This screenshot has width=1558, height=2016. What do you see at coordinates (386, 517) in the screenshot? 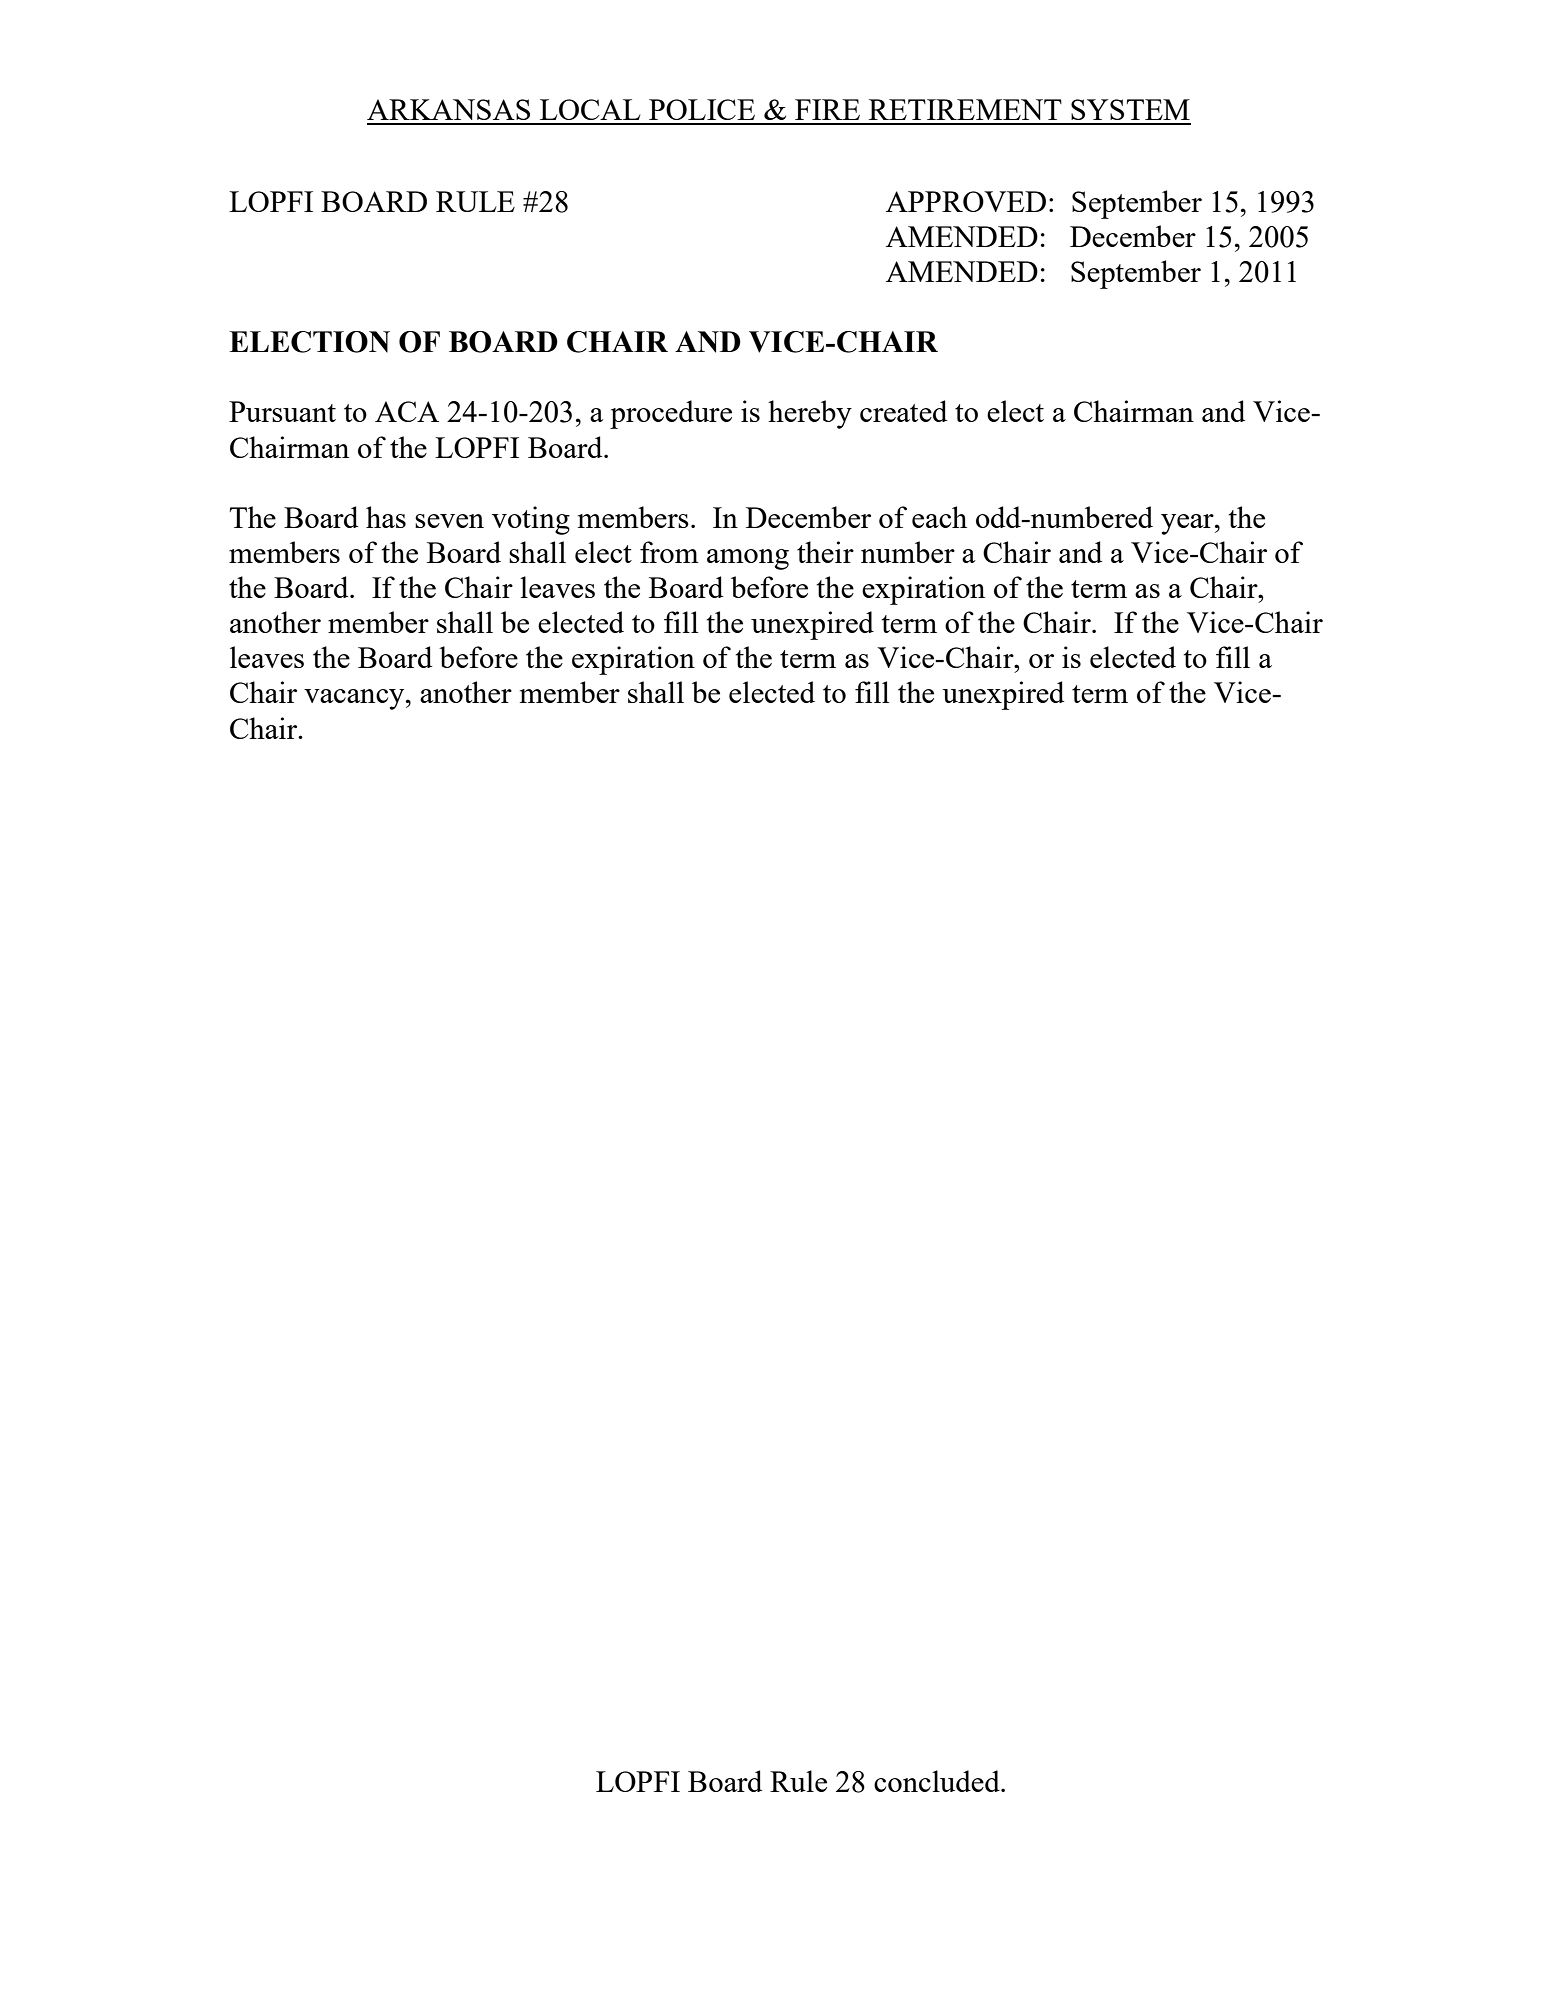
I see `has` at bounding box center [386, 517].
